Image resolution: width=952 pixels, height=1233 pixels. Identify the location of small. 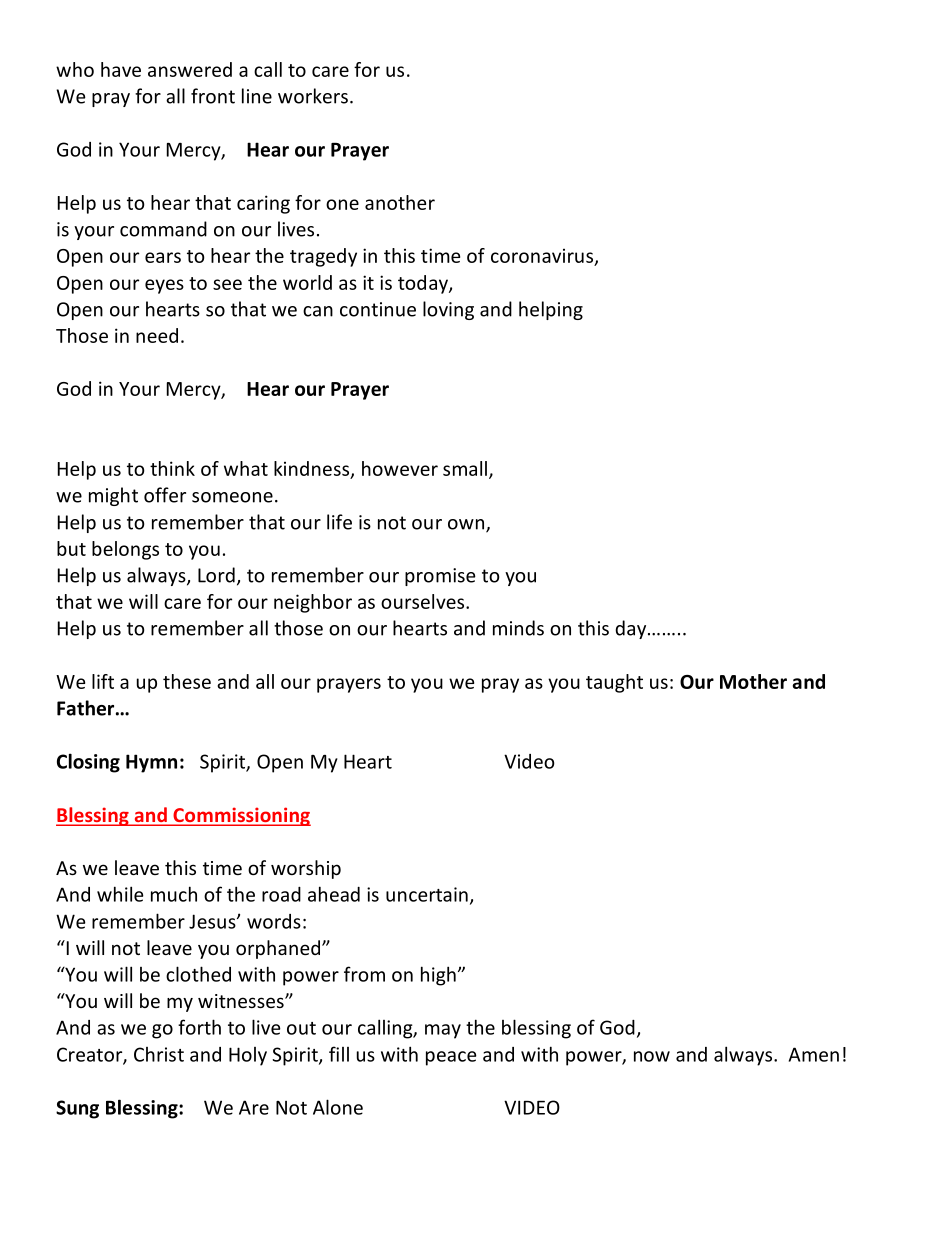
(465, 468).
